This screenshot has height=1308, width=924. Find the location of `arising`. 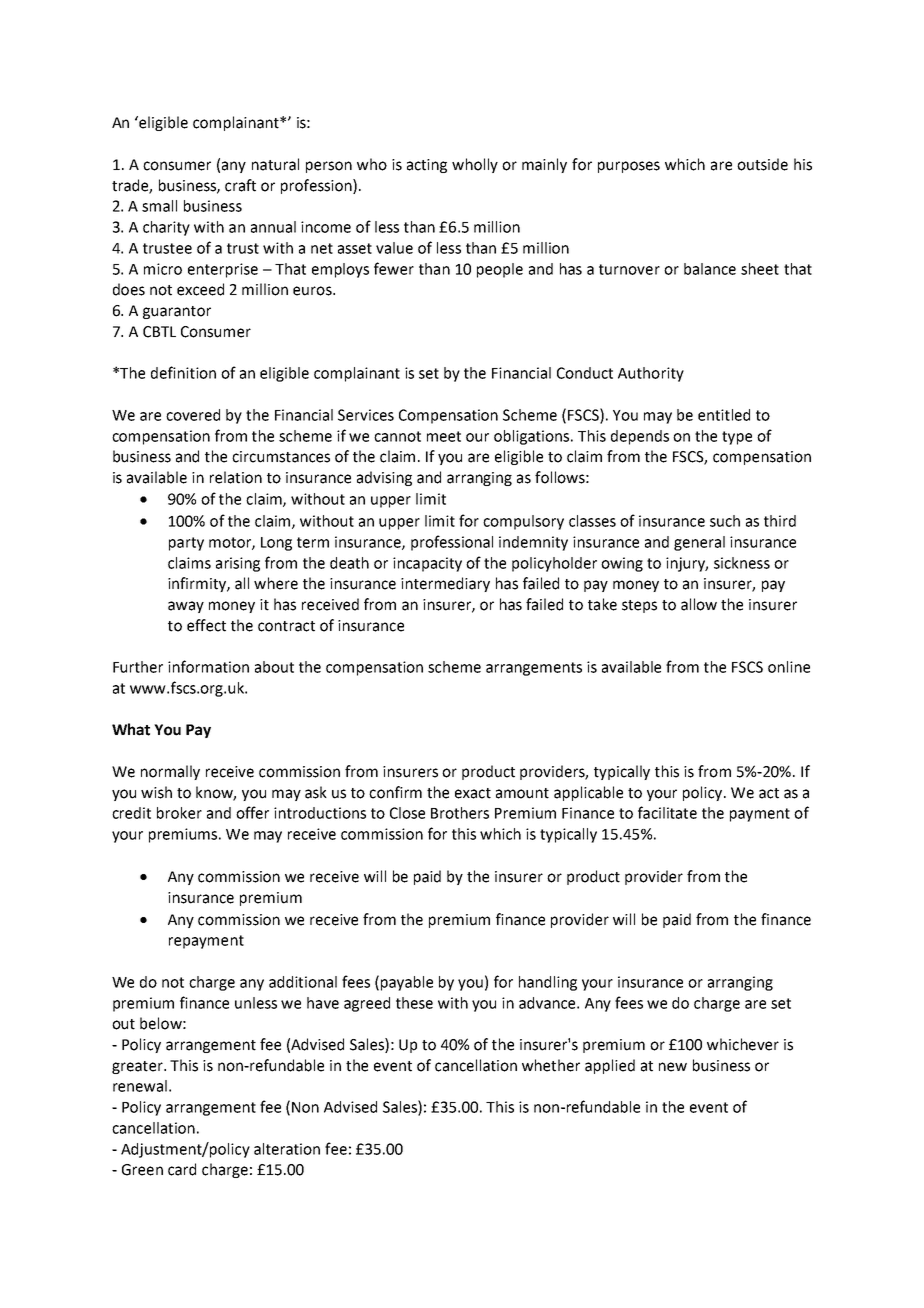

arising is located at coordinates (238, 564).
